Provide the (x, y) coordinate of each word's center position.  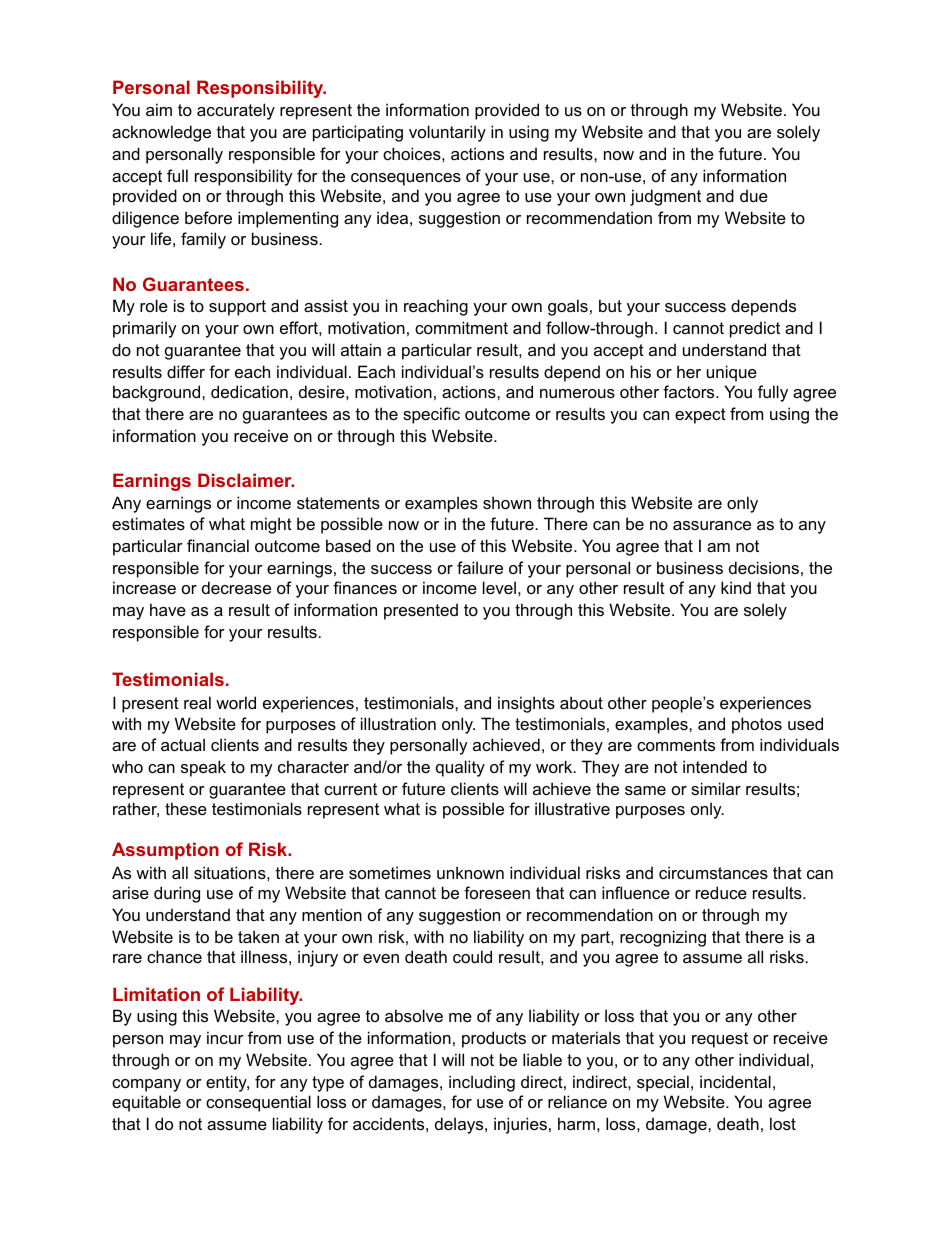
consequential (258, 1103)
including (482, 1083)
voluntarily (447, 133)
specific (431, 415)
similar (716, 788)
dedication (249, 391)
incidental (735, 1081)
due (754, 195)
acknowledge (161, 133)
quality (460, 768)
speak (203, 768)
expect (700, 416)
